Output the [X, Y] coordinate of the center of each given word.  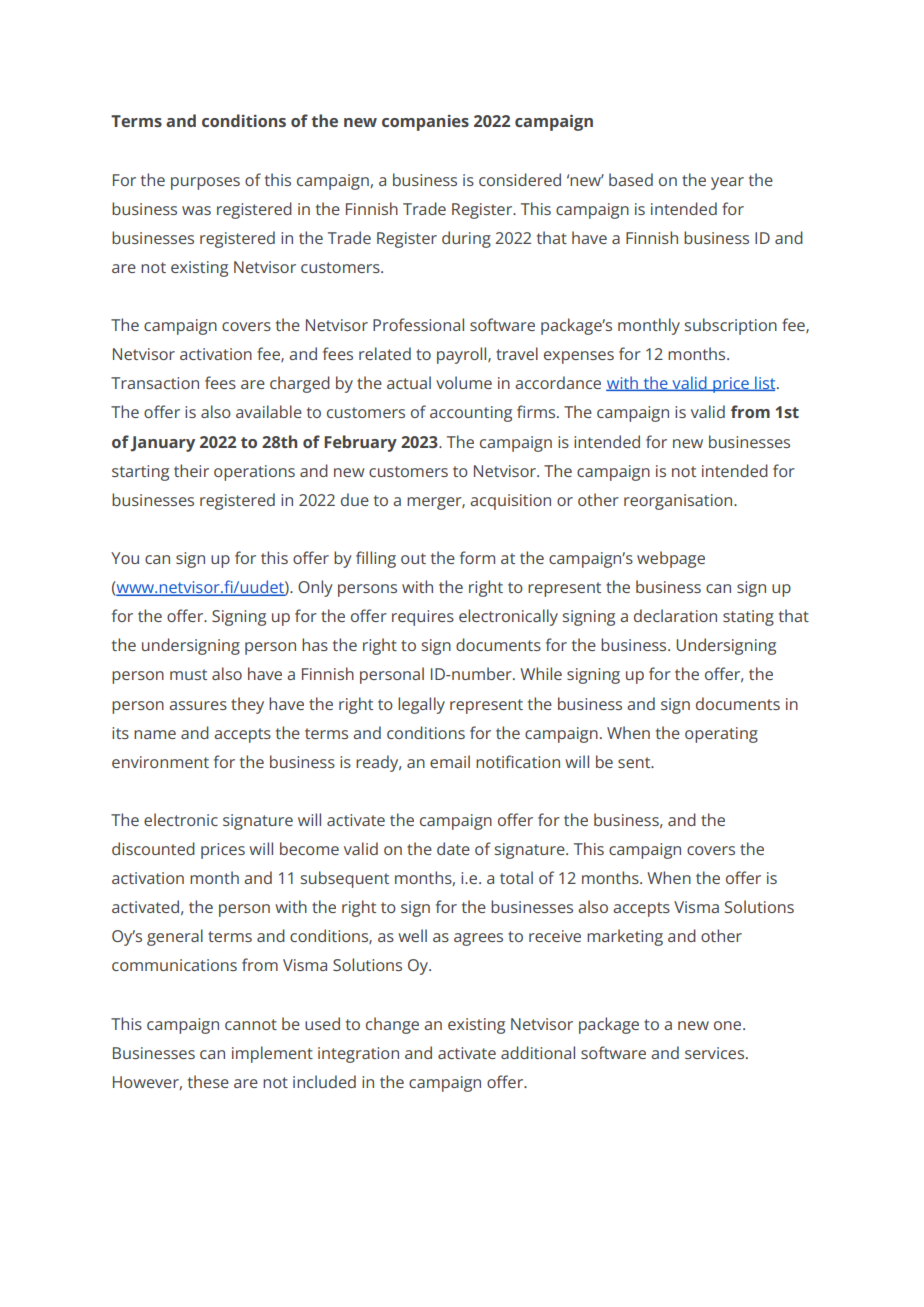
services [716, 1053]
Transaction [155, 383]
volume [464, 382]
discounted [153, 848]
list [765, 383]
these [208, 1081]
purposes [205, 183]
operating [721, 735]
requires [423, 618]
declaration [675, 615]
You [125, 558]
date [453, 848]
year [727, 183]
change [392, 1025]
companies [425, 123]
